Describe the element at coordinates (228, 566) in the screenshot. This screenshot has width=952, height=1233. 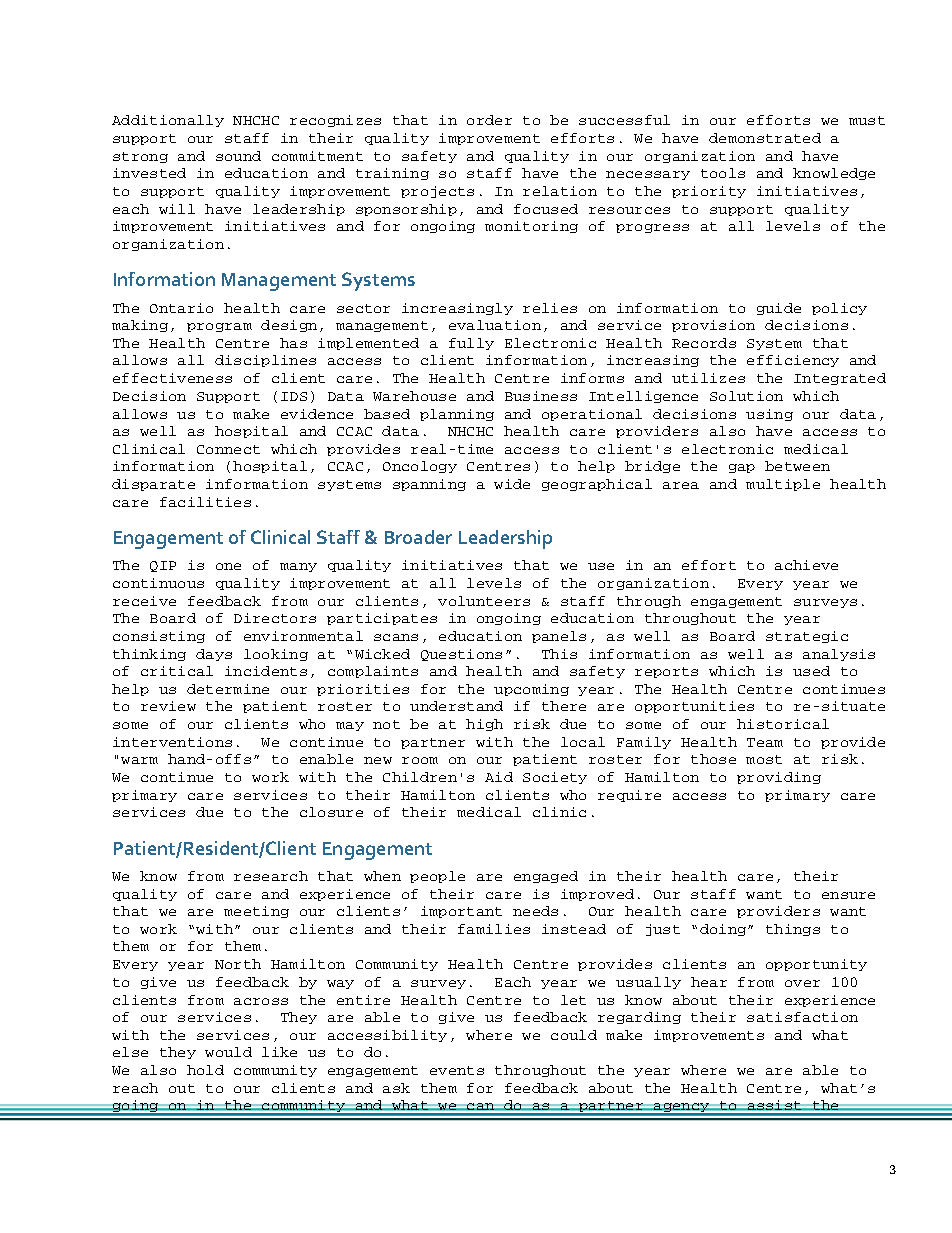
I see `one` at that location.
